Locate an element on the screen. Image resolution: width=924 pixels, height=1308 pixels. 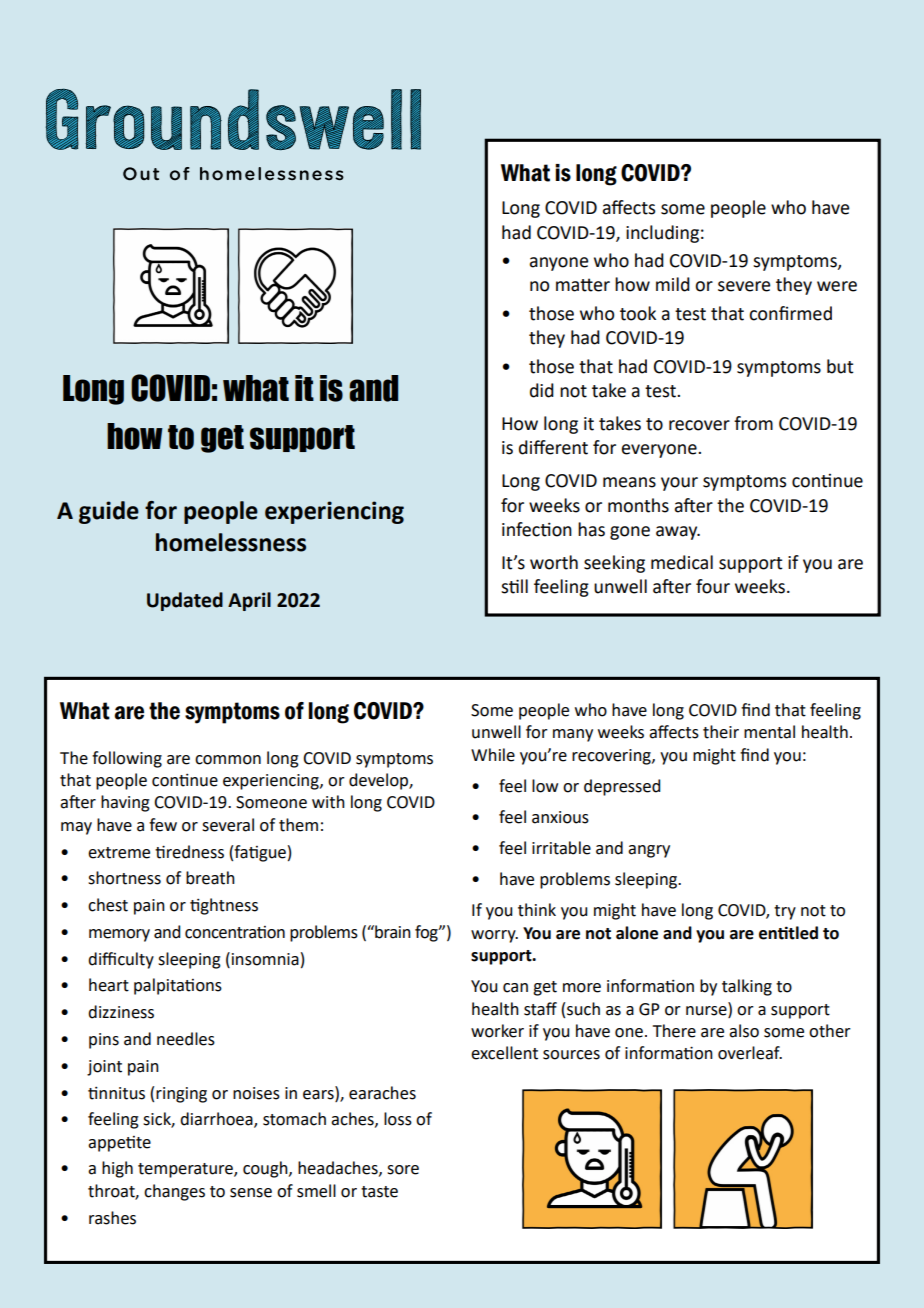
While is located at coordinates (493, 755).
